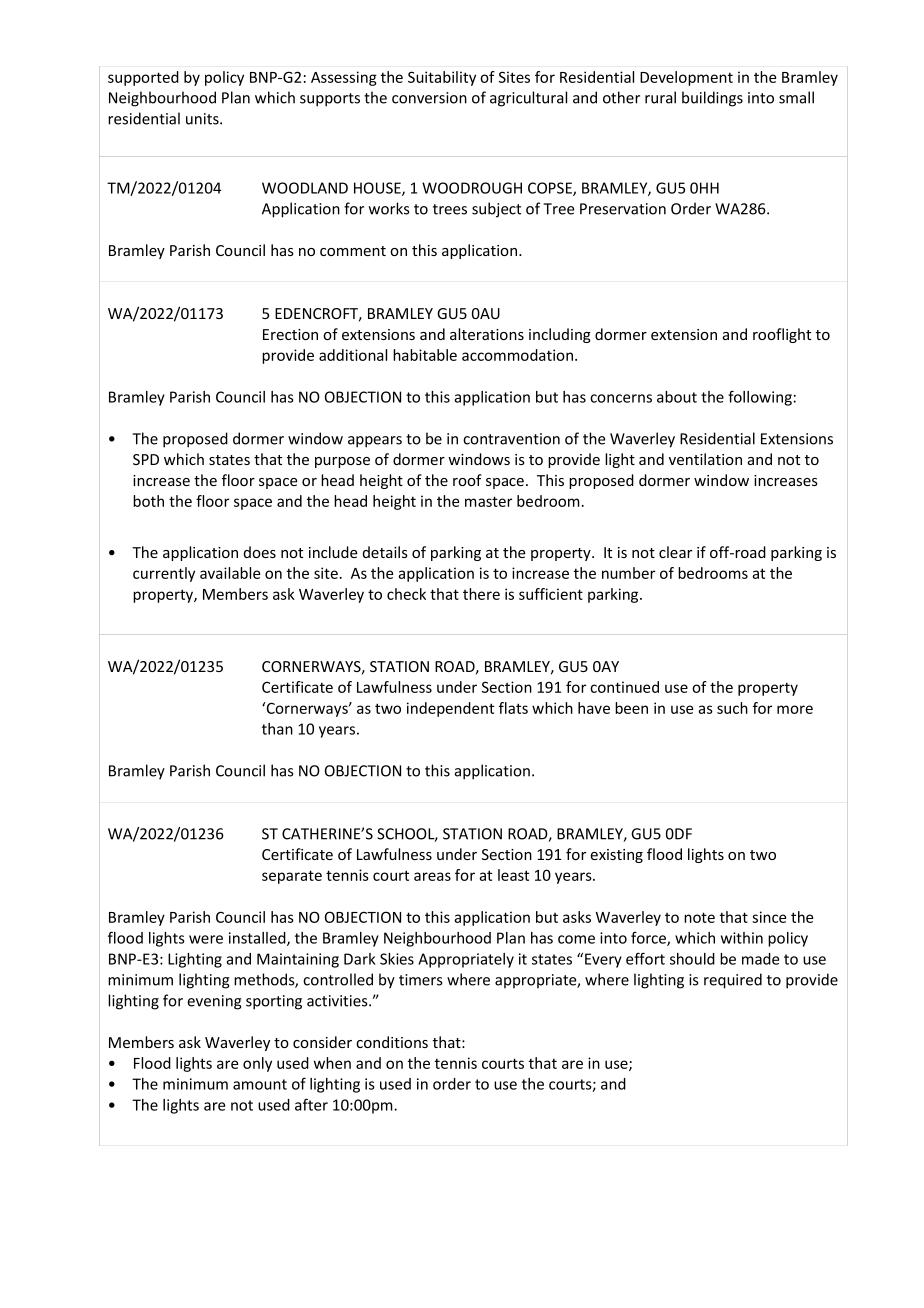  What do you see at coordinates (487, 334) in the document?
I see `alterations` at bounding box center [487, 334].
